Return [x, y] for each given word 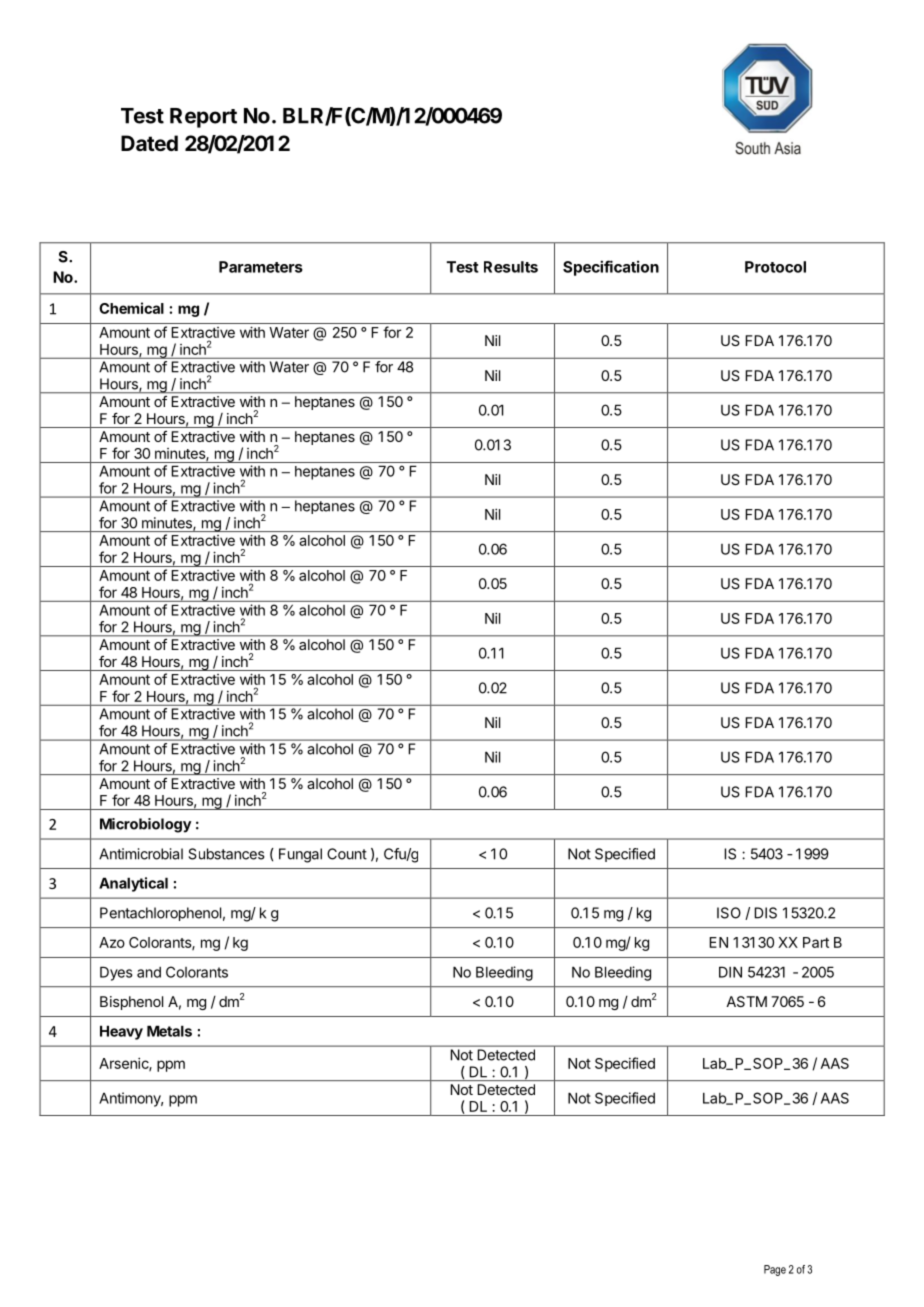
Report [203, 118]
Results [511, 267]
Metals [169, 1031]
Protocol [775, 267]
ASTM [746, 1001]
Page [775, 1270]
